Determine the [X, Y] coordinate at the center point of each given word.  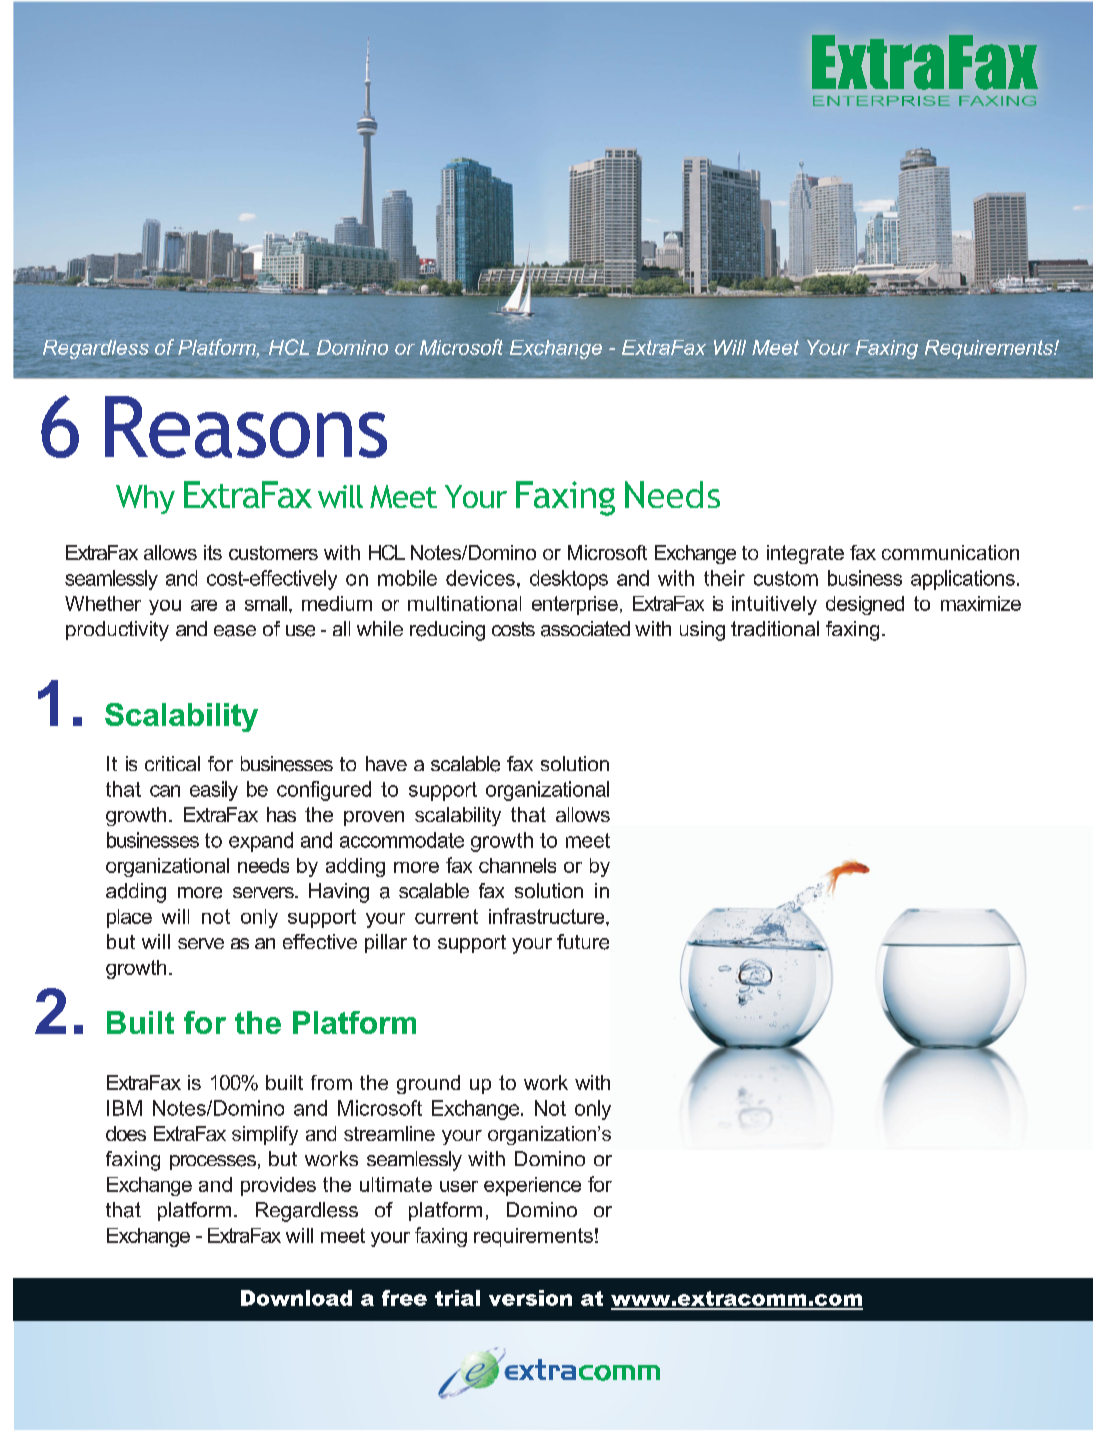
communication [950, 552]
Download [296, 1298]
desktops [569, 580]
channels [517, 865]
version [530, 1298]
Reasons [246, 427]
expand [261, 842]
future [583, 942]
